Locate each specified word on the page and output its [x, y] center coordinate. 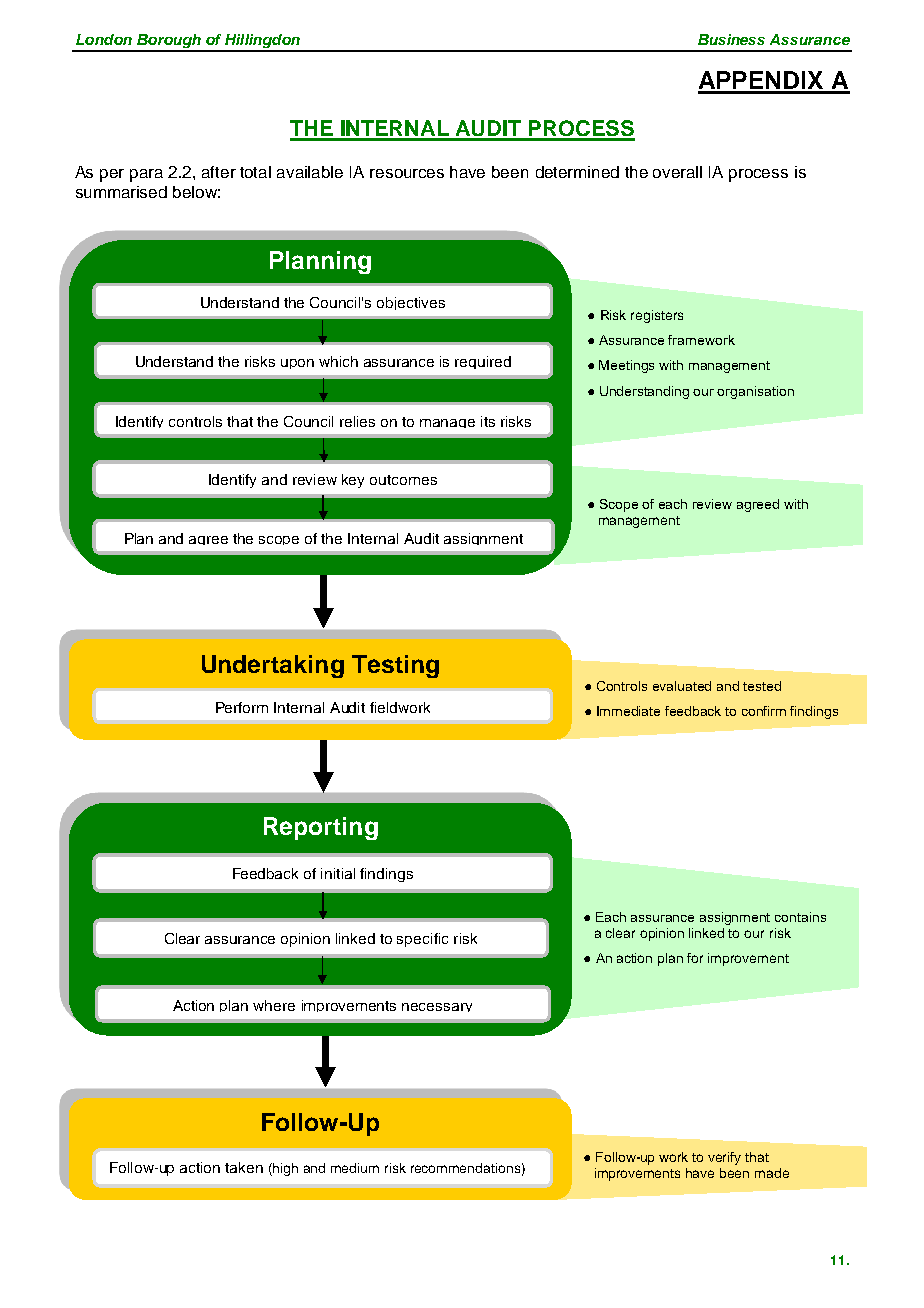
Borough [169, 42]
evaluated [682, 686]
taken [244, 1167]
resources [407, 173]
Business [731, 39]
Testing [395, 666]
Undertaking [273, 666]
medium [355, 1168]
